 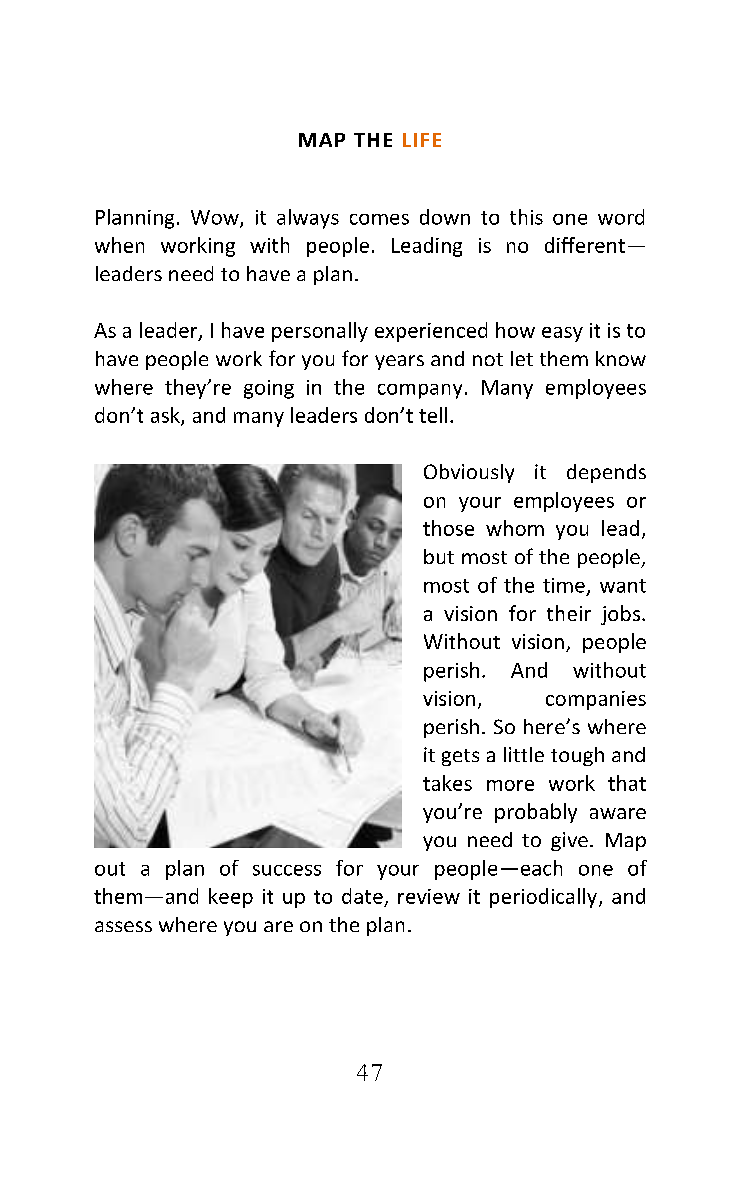 I want to click on ask, so click(x=166, y=416).
